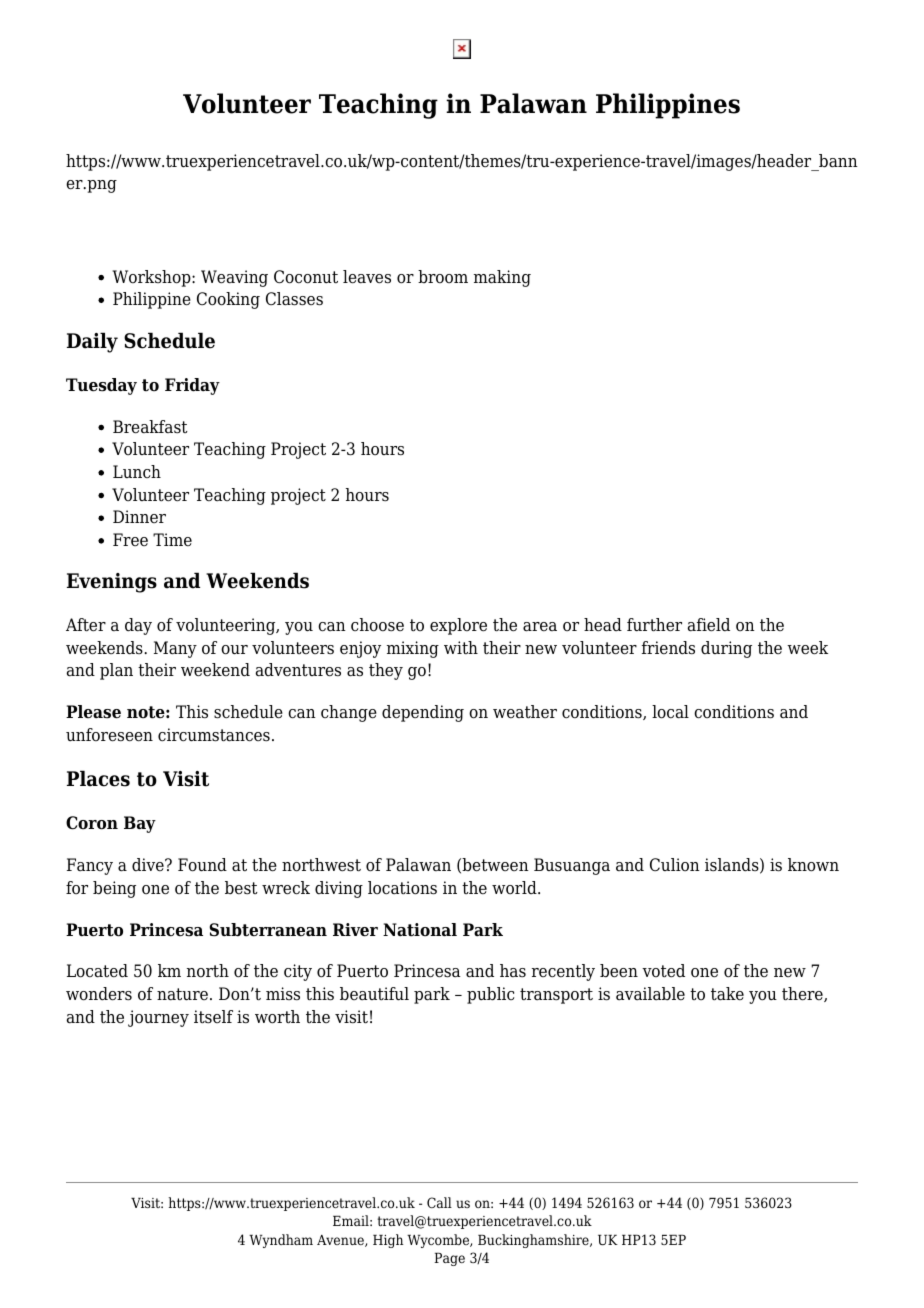  I want to click on Wyndham, so click(281, 1241).
